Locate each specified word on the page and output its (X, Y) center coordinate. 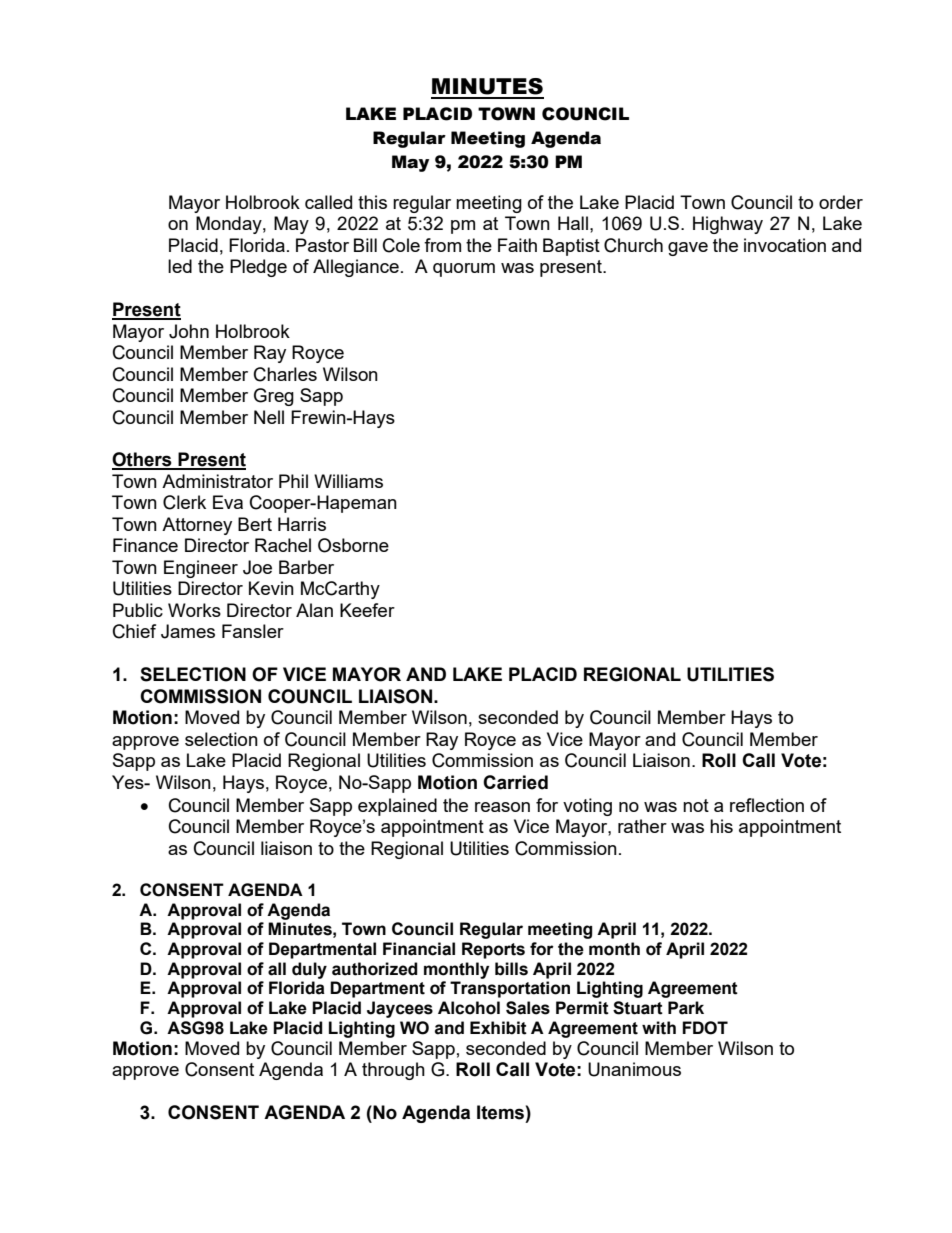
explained (397, 807)
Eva (228, 502)
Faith (517, 245)
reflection (767, 805)
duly (309, 970)
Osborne (353, 545)
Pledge (258, 268)
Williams (348, 481)
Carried (515, 782)
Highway (728, 225)
